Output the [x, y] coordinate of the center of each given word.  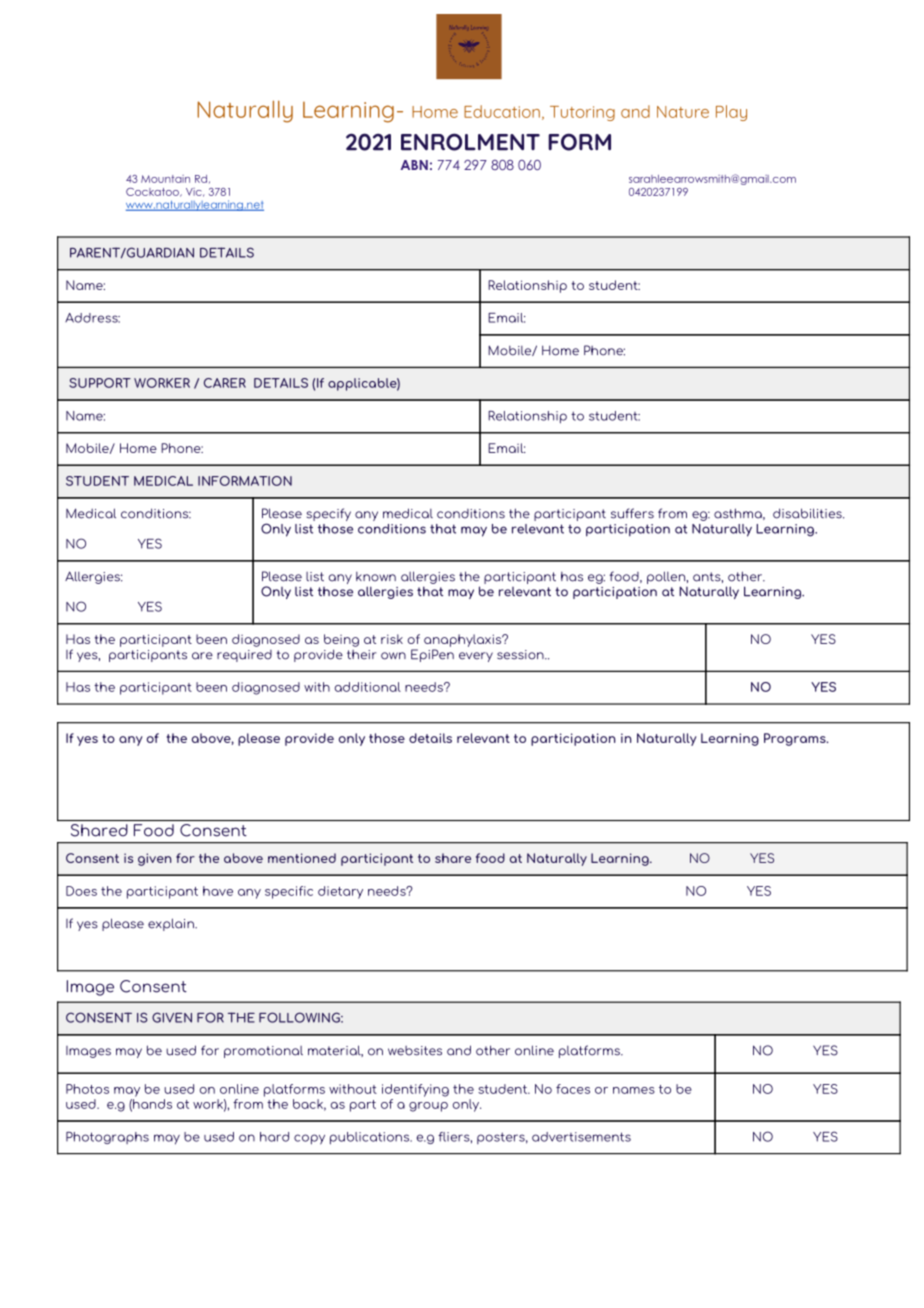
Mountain [165, 179]
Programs [796, 739]
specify [329, 514]
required [244, 656]
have [218, 891]
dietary [340, 892]
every [476, 657]
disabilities [808, 513]
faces [573, 1089]
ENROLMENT [470, 142]
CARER [225, 383]
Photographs [107, 1138]
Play [731, 113]
